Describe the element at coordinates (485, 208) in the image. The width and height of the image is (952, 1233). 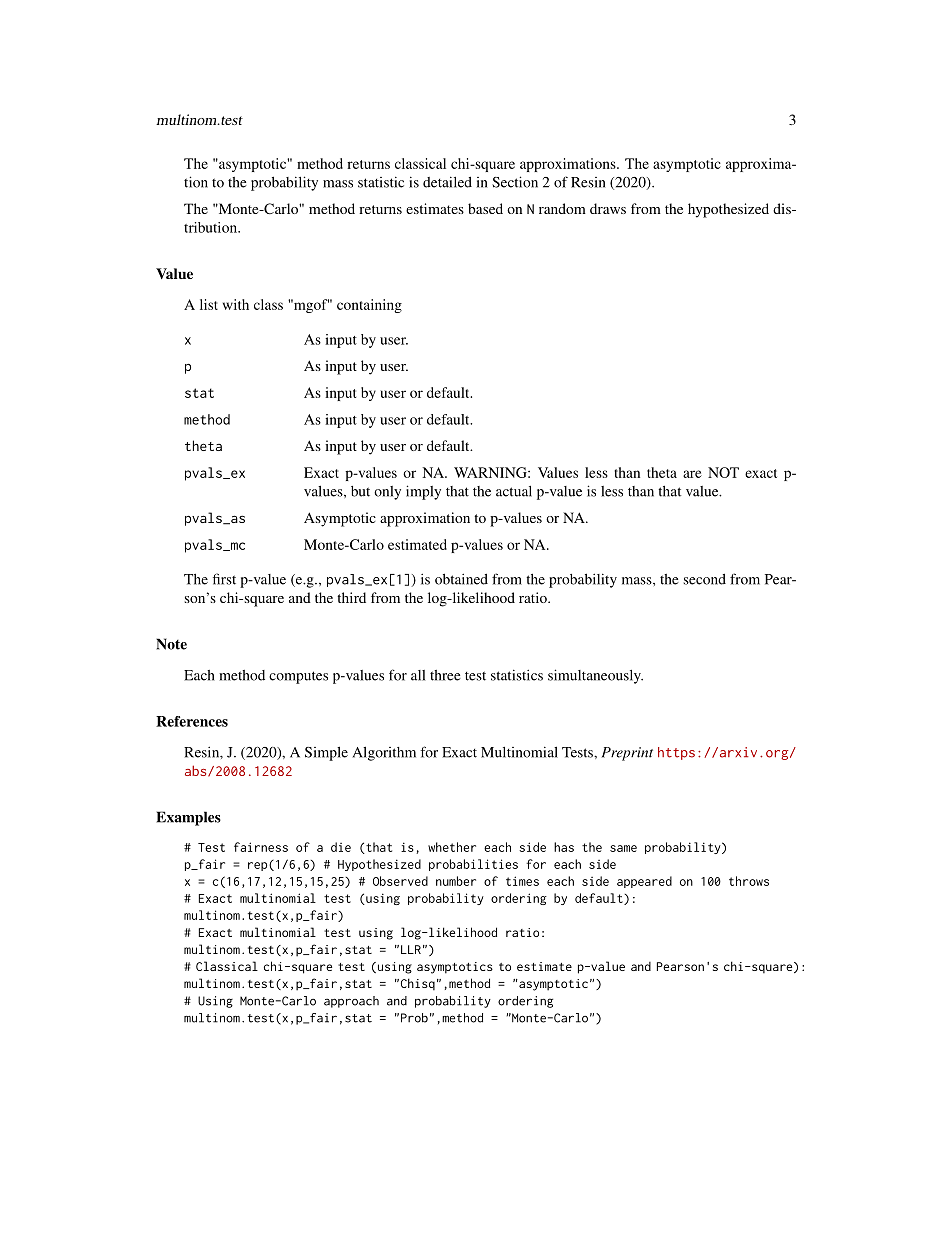
I see `based` at that location.
